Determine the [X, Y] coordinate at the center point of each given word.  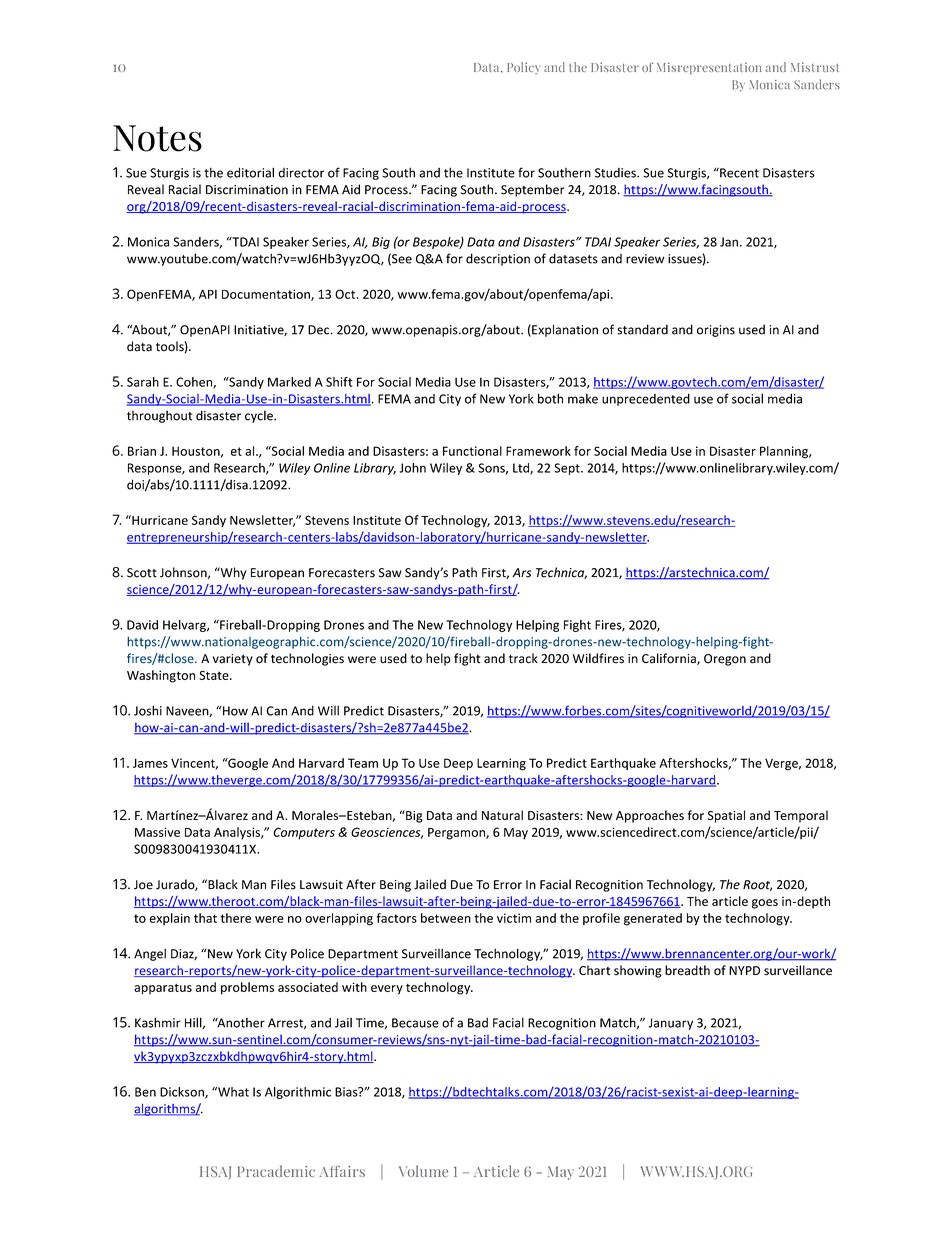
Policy [524, 68]
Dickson [183, 1093]
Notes [157, 138]
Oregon [725, 660]
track [523, 658]
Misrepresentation [709, 68]
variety [233, 660]
